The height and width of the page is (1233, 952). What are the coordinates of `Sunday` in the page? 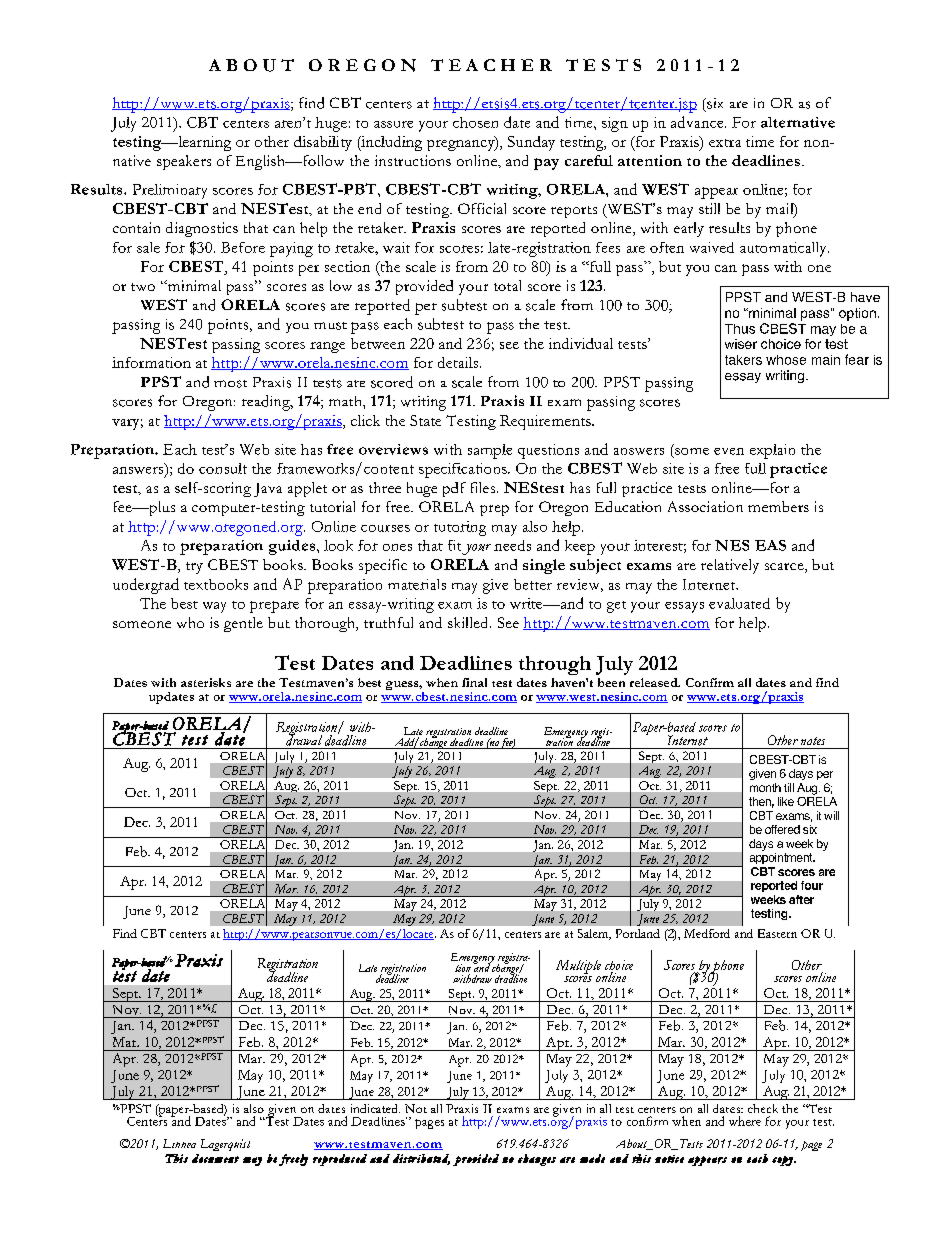 It's located at (531, 143).
